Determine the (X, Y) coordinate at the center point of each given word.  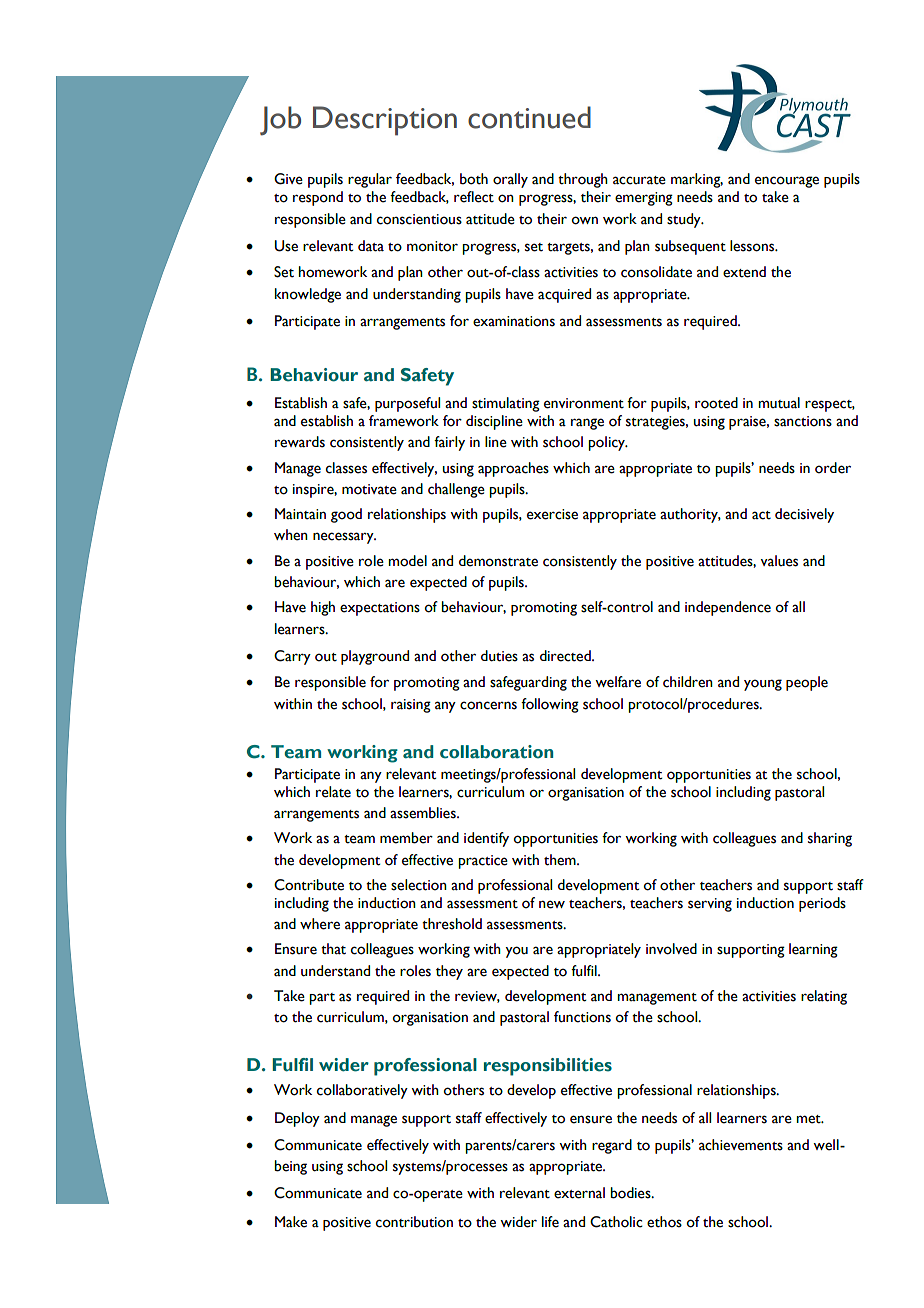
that (333, 949)
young (763, 685)
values (779, 561)
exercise (552, 514)
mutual (779, 403)
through (583, 180)
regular (370, 180)
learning (813, 950)
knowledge (308, 295)
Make (291, 1222)
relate (333, 792)
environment (584, 403)
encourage (787, 182)
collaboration (496, 752)
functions (582, 1017)
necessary (344, 538)
